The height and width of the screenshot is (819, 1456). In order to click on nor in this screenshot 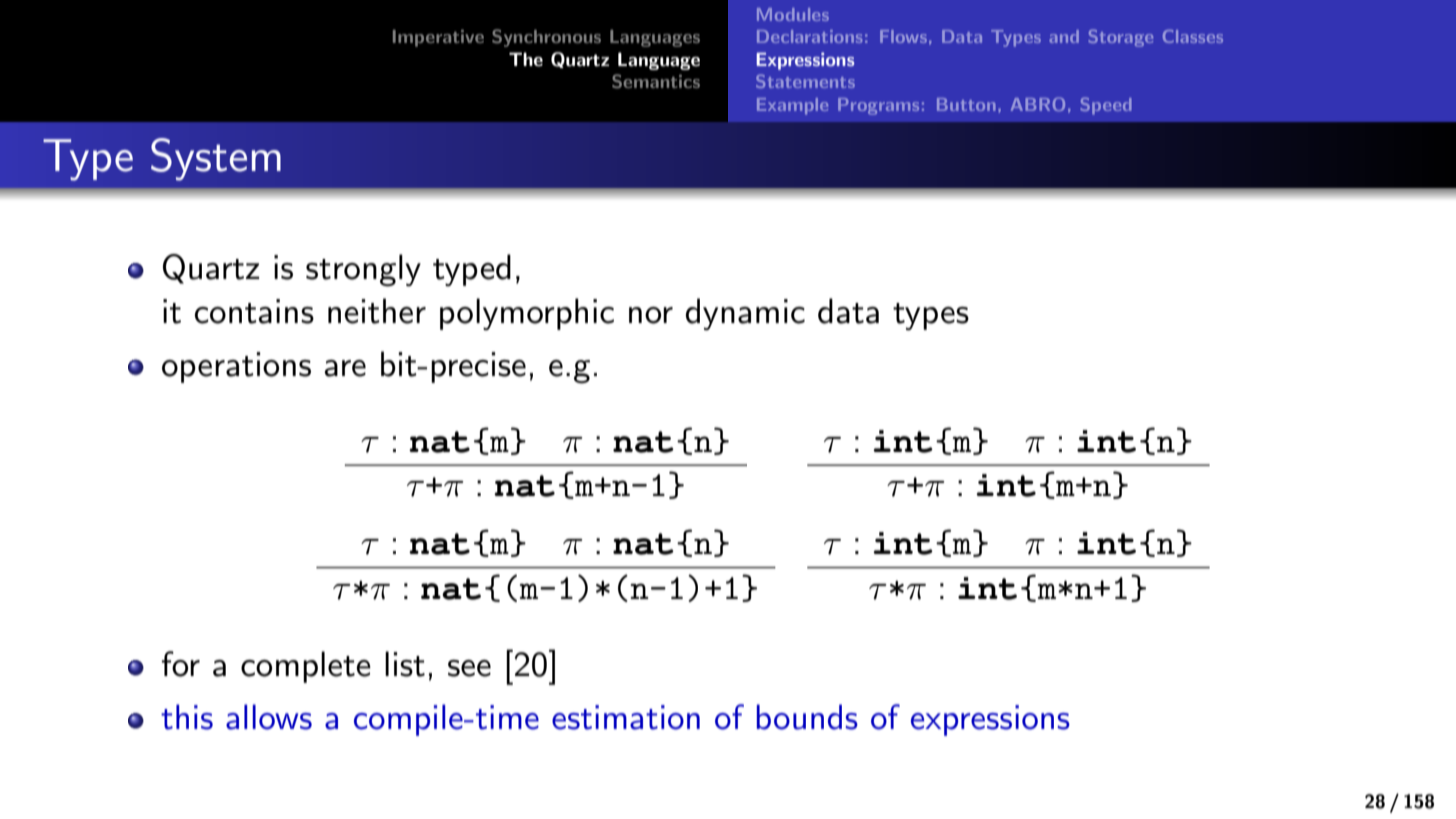, I will do `click(651, 315)`.
